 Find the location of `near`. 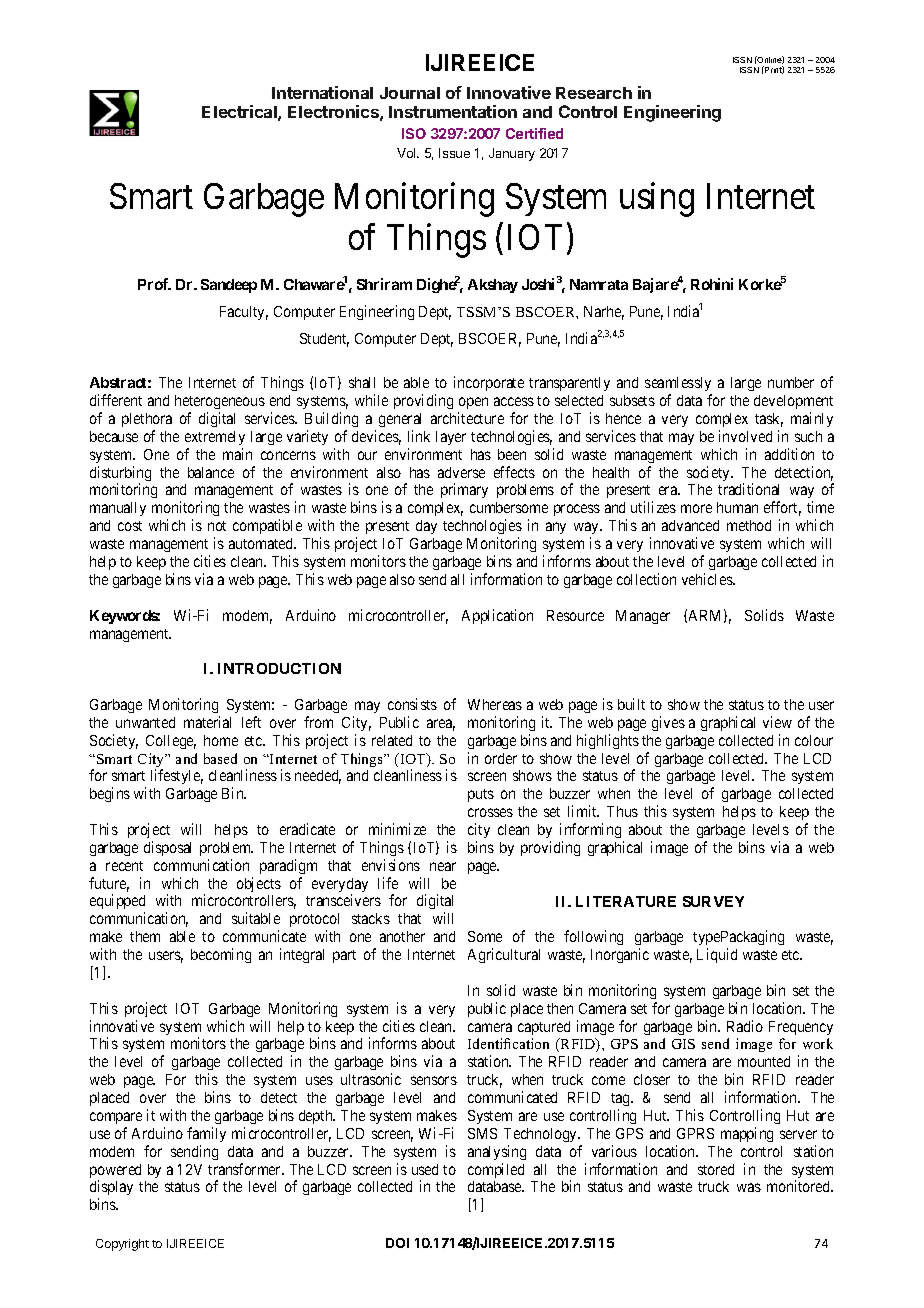

near is located at coordinates (443, 866).
